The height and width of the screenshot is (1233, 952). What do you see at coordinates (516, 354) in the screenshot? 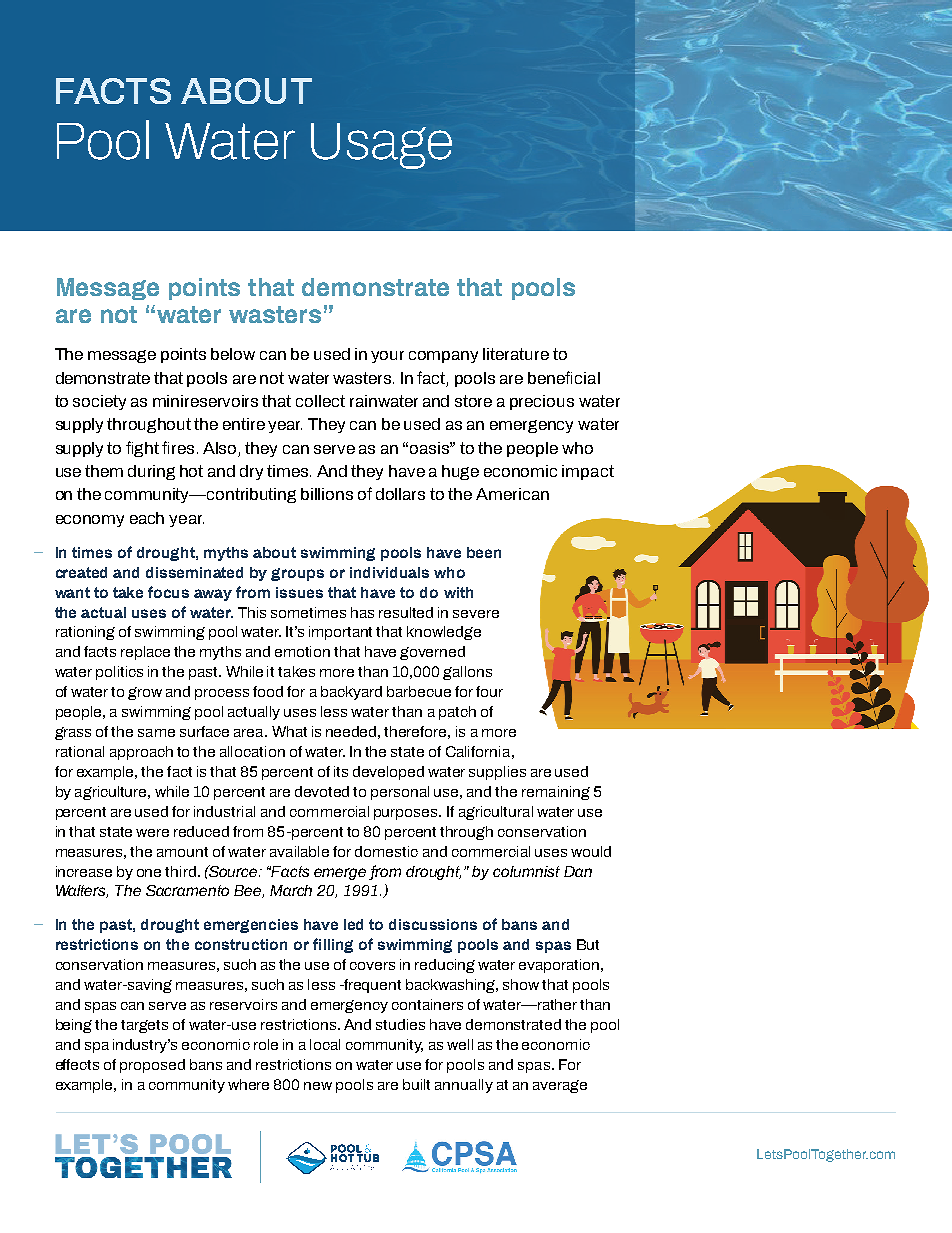
I see `literature` at bounding box center [516, 354].
